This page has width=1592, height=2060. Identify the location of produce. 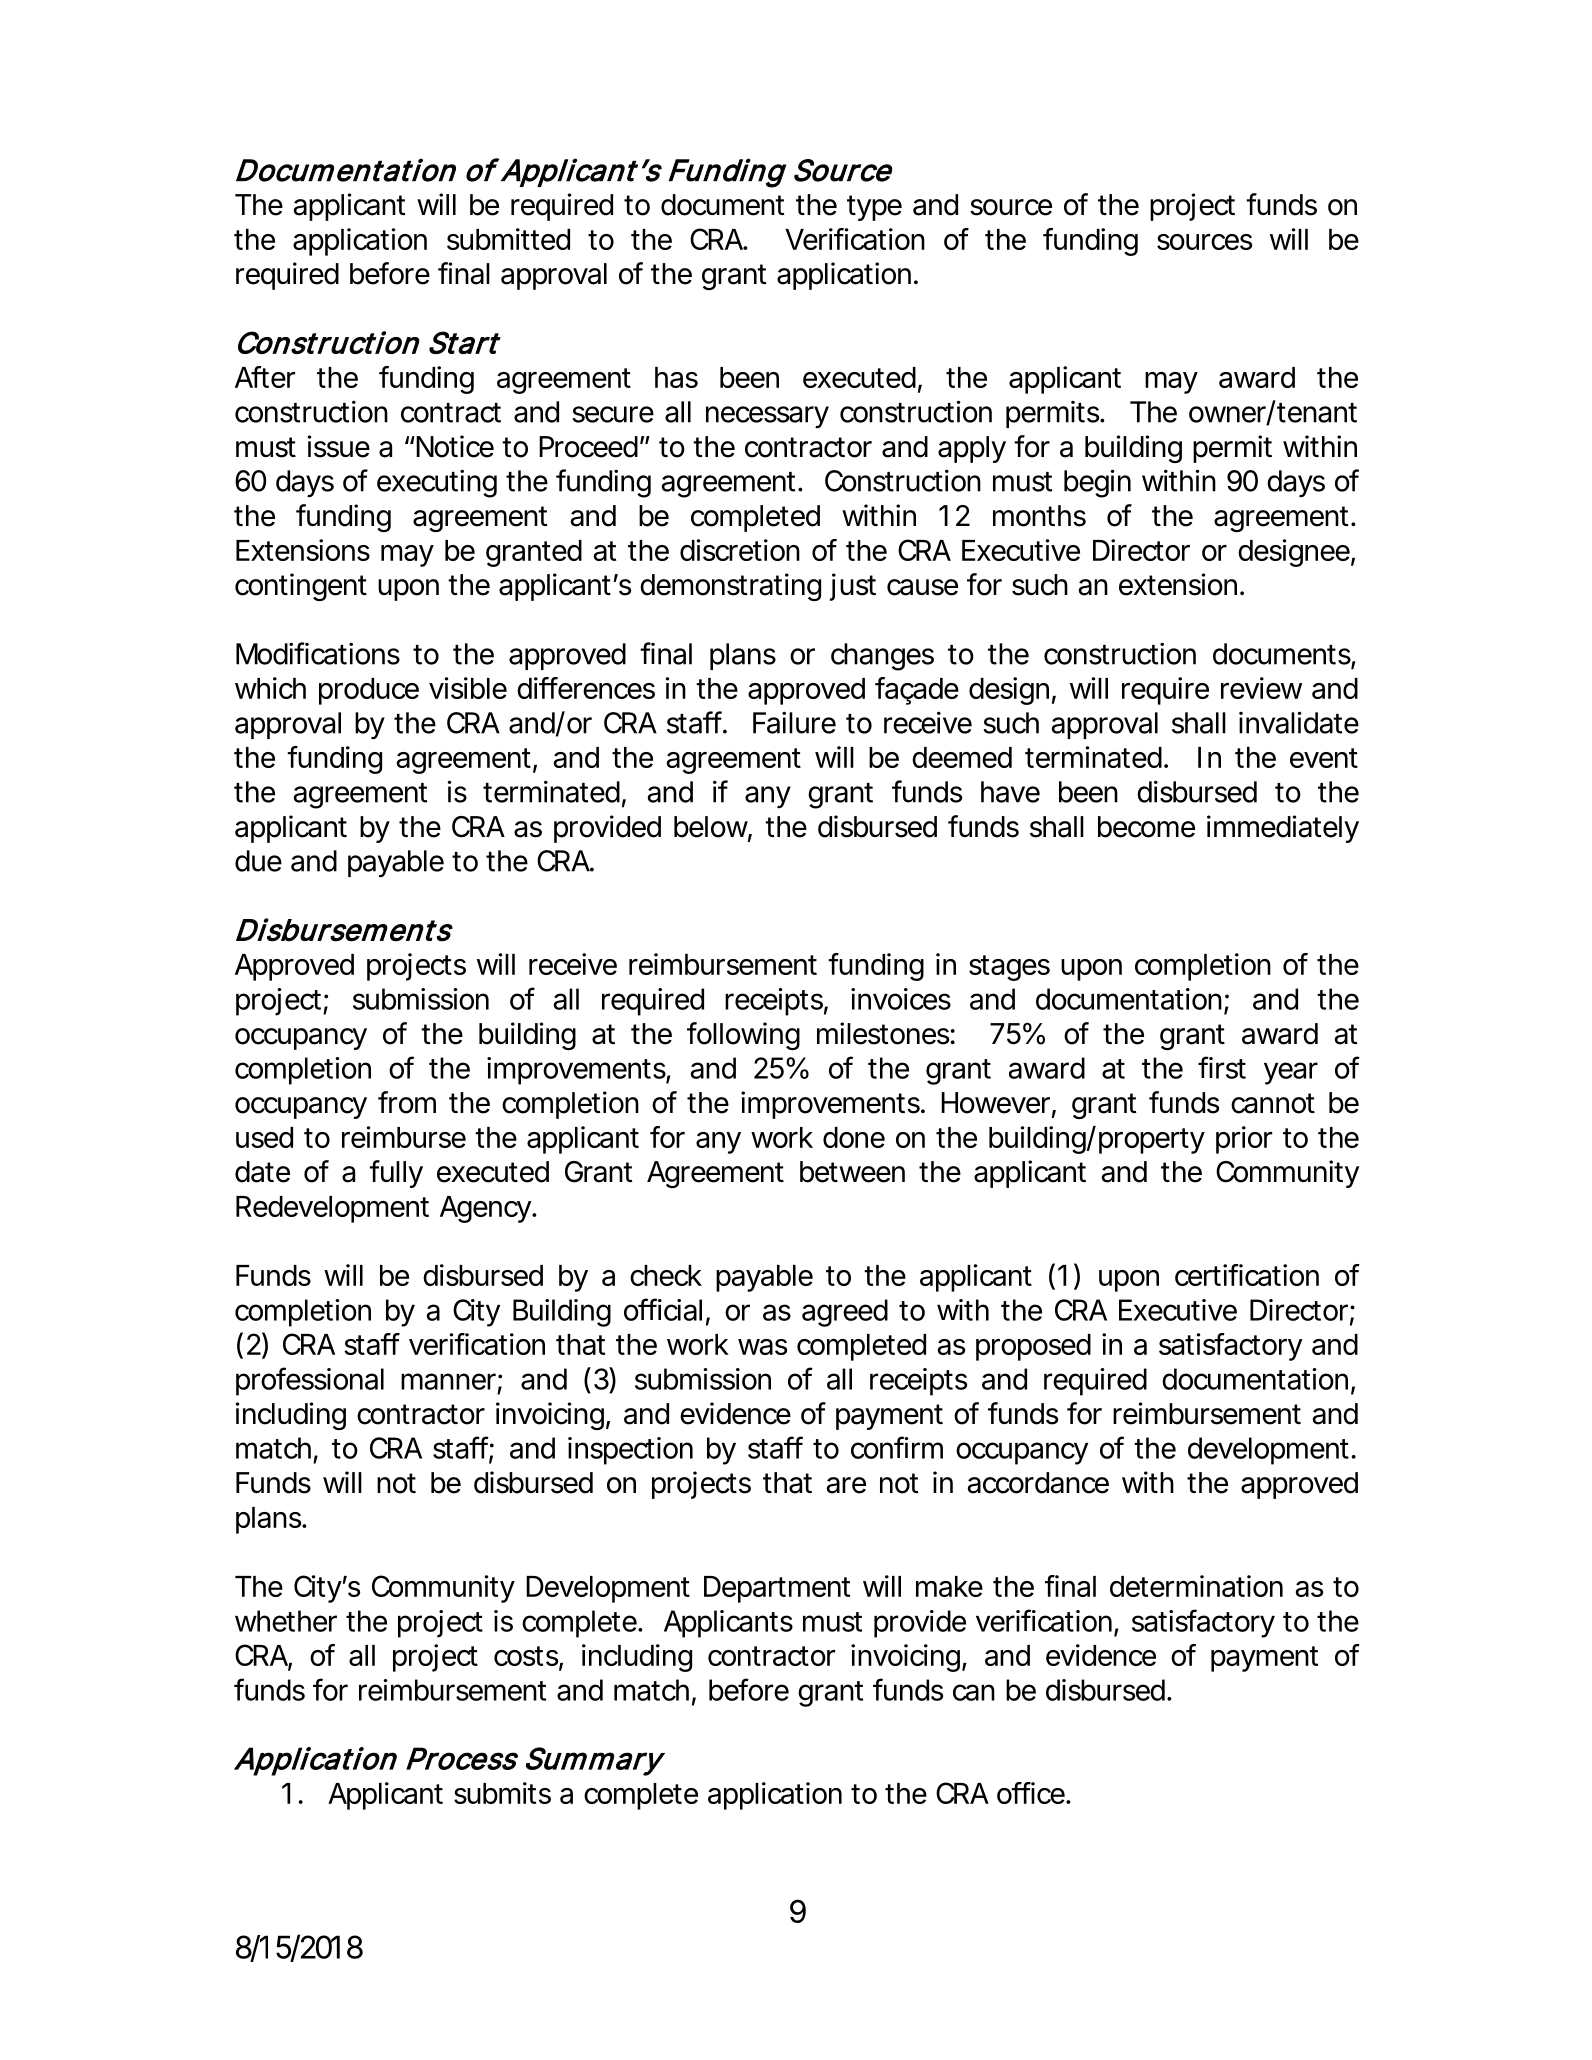
(369, 691).
